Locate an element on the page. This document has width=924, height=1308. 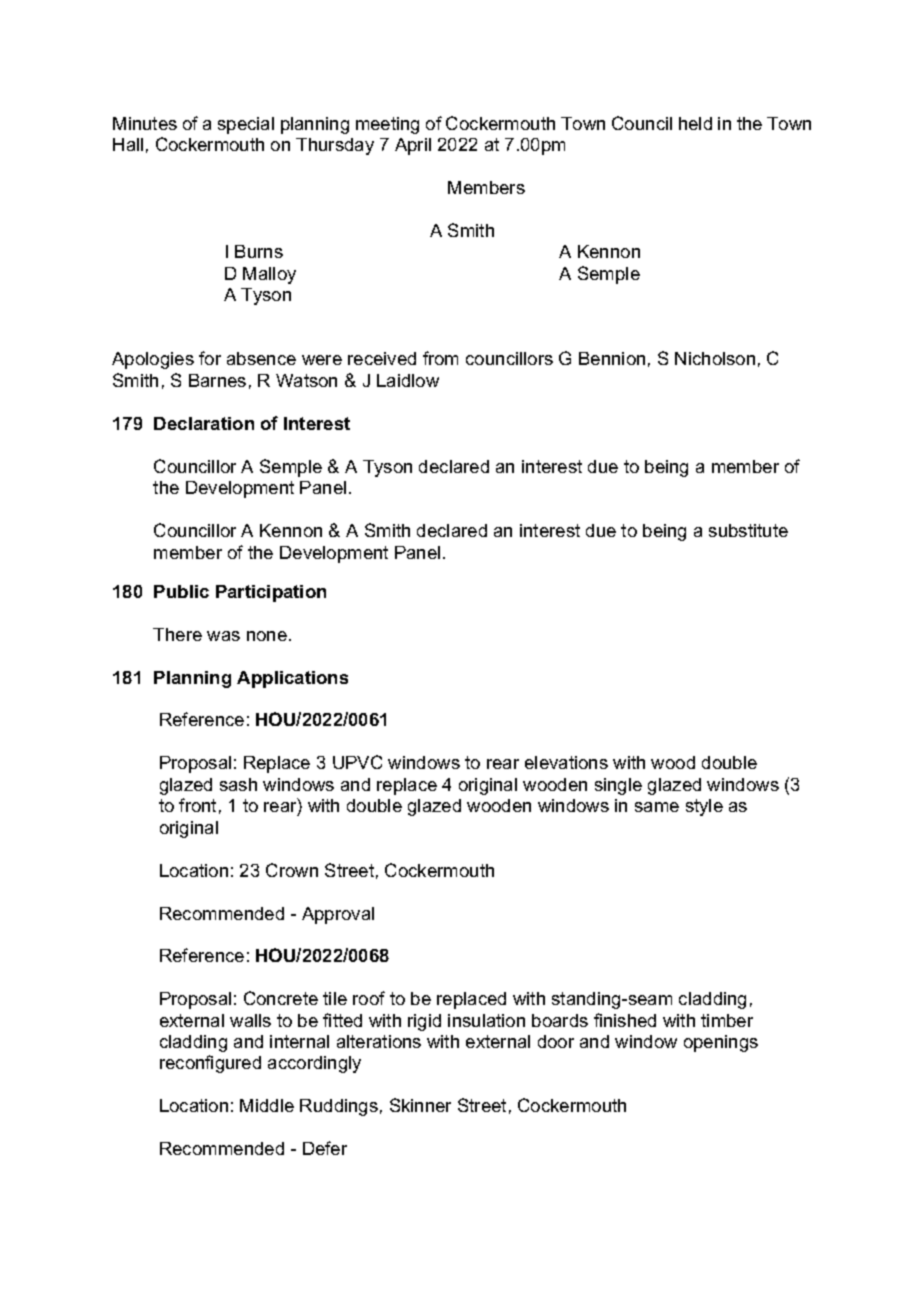
special is located at coordinates (246, 125).
